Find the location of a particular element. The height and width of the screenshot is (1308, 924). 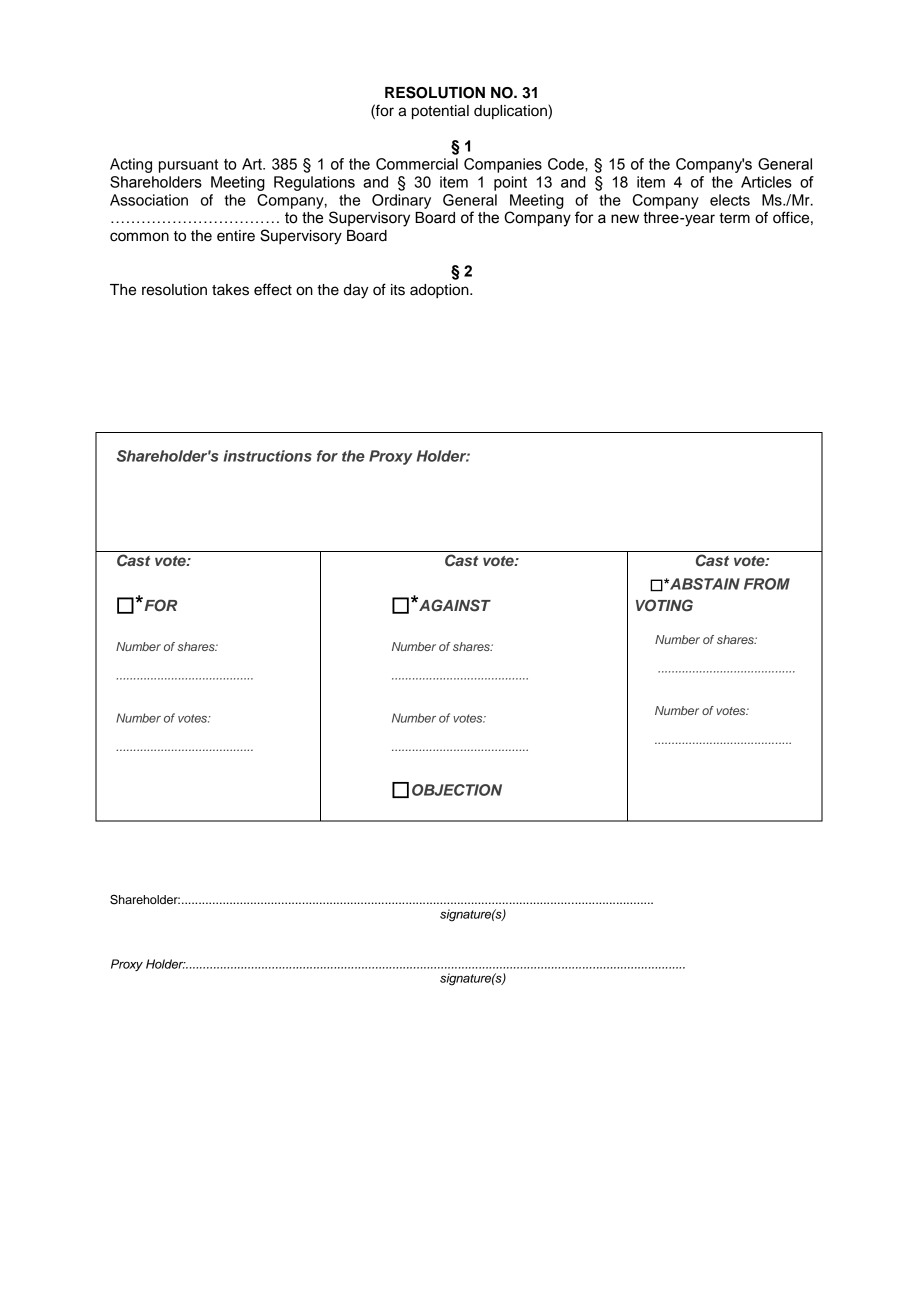

potential is located at coordinates (440, 112).
